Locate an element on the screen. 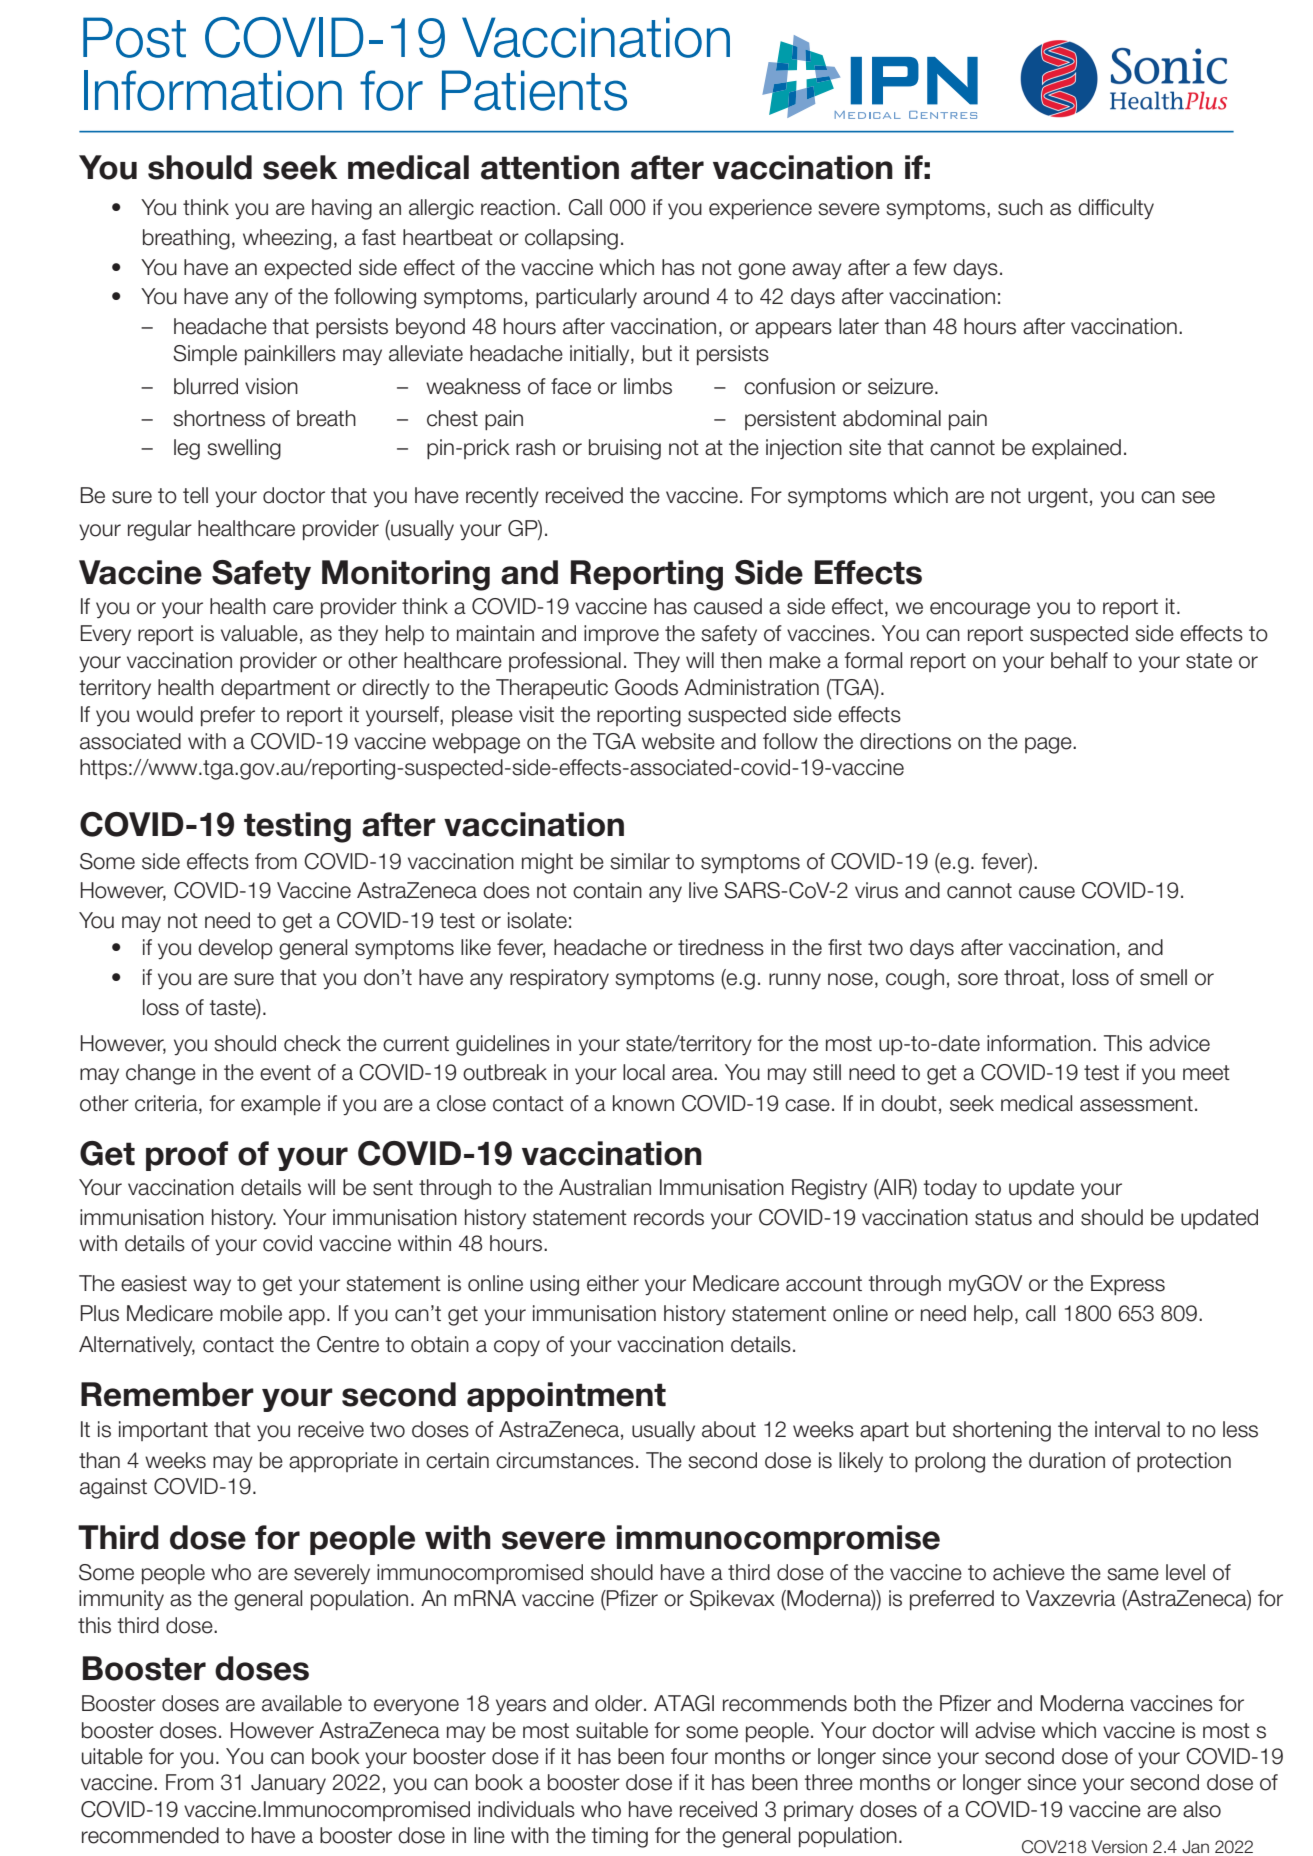  Post is located at coordinates (134, 37).
